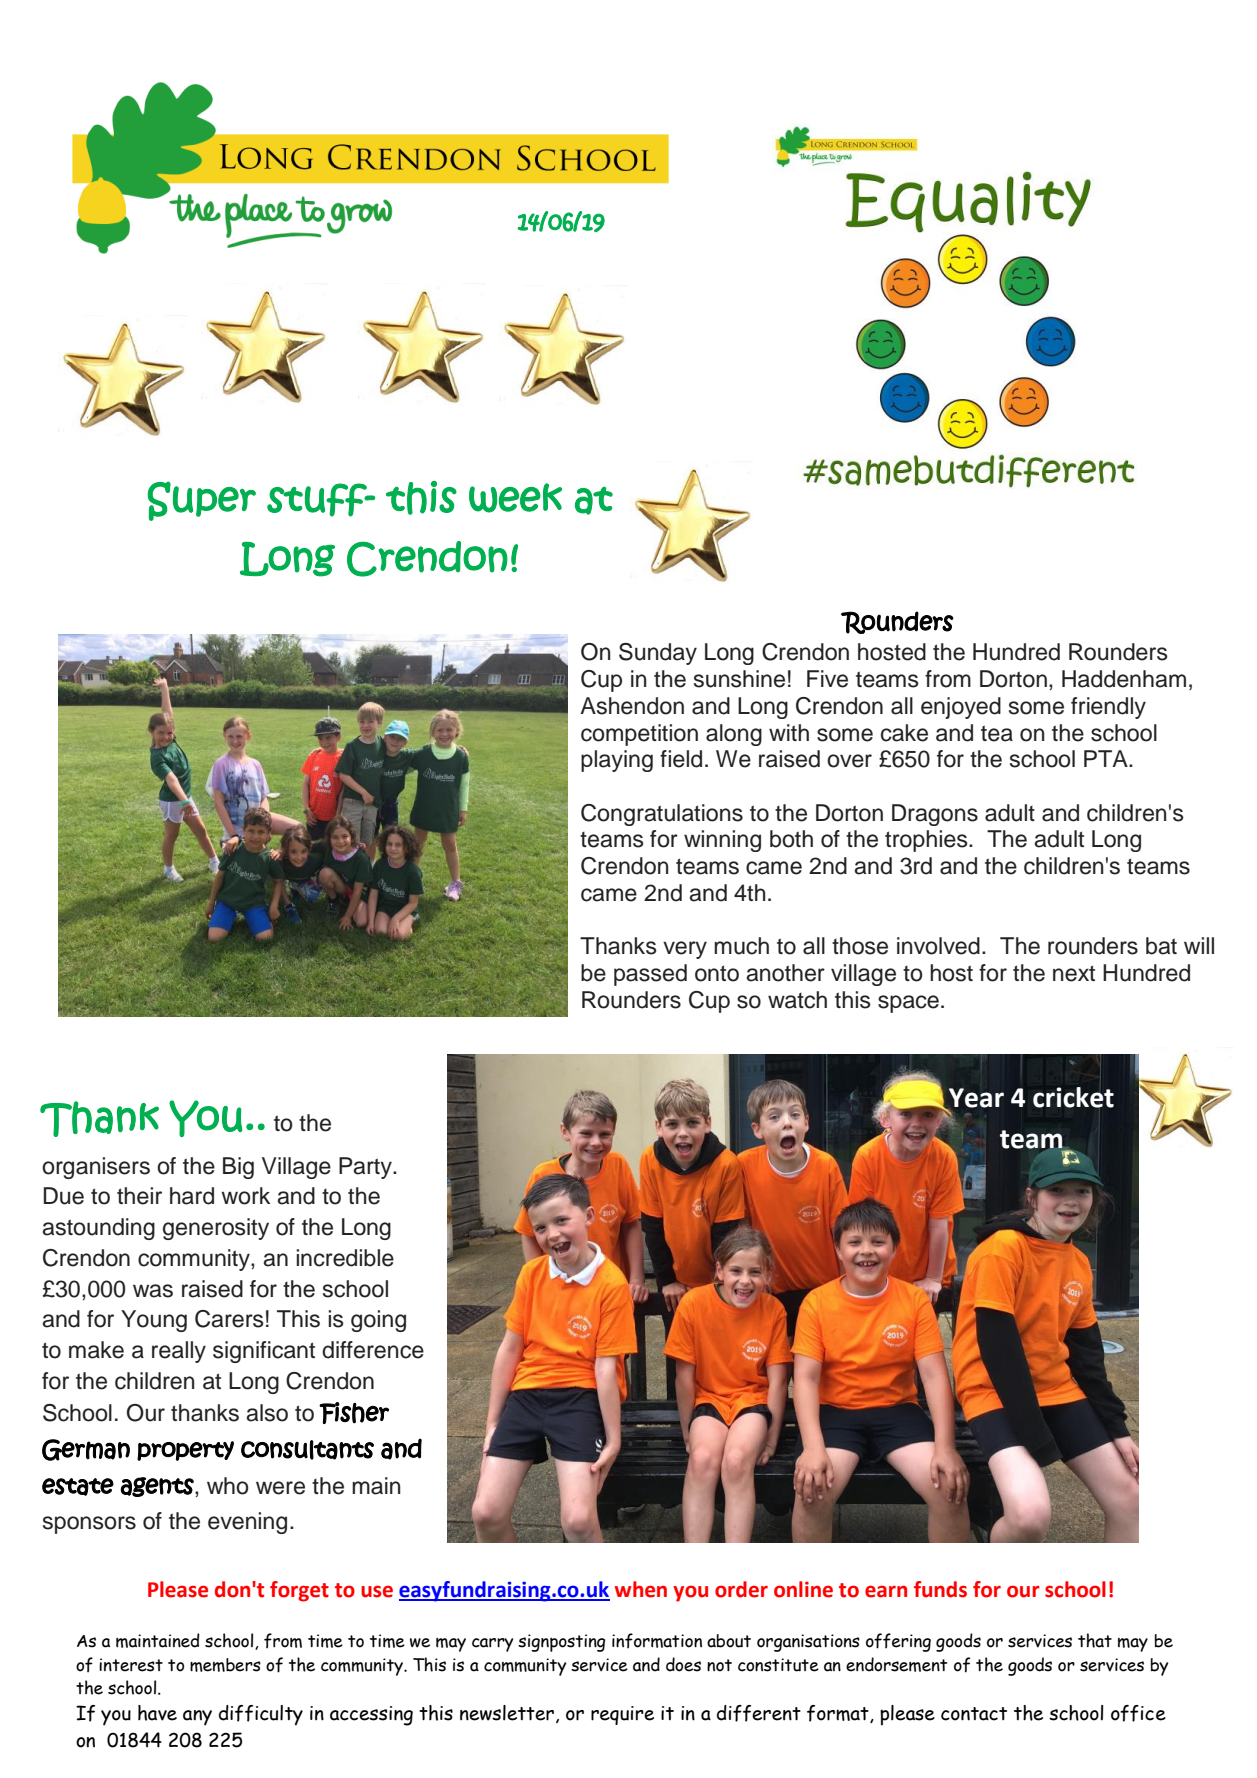  What do you see at coordinates (683, 1664) in the screenshot?
I see `does` at bounding box center [683, 1664].
